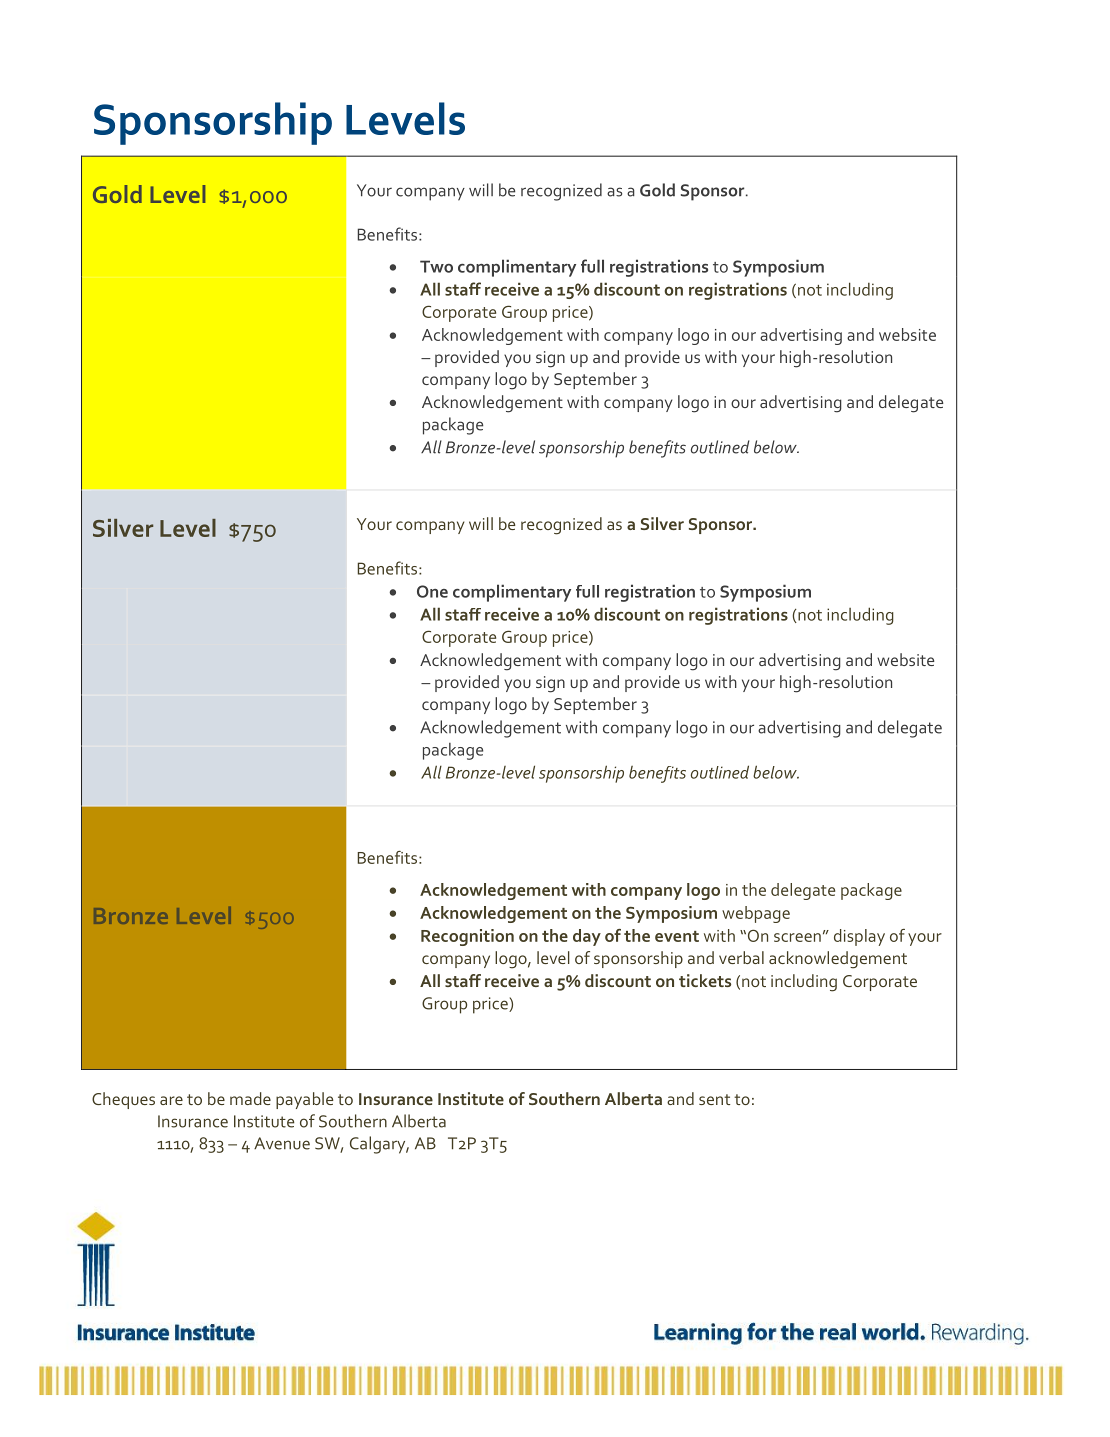 The width and height of the document is (1110, 1437). What do you see at coordinates (797, 937) in the document?
I see `screen` at bounding box center [797, 937].
